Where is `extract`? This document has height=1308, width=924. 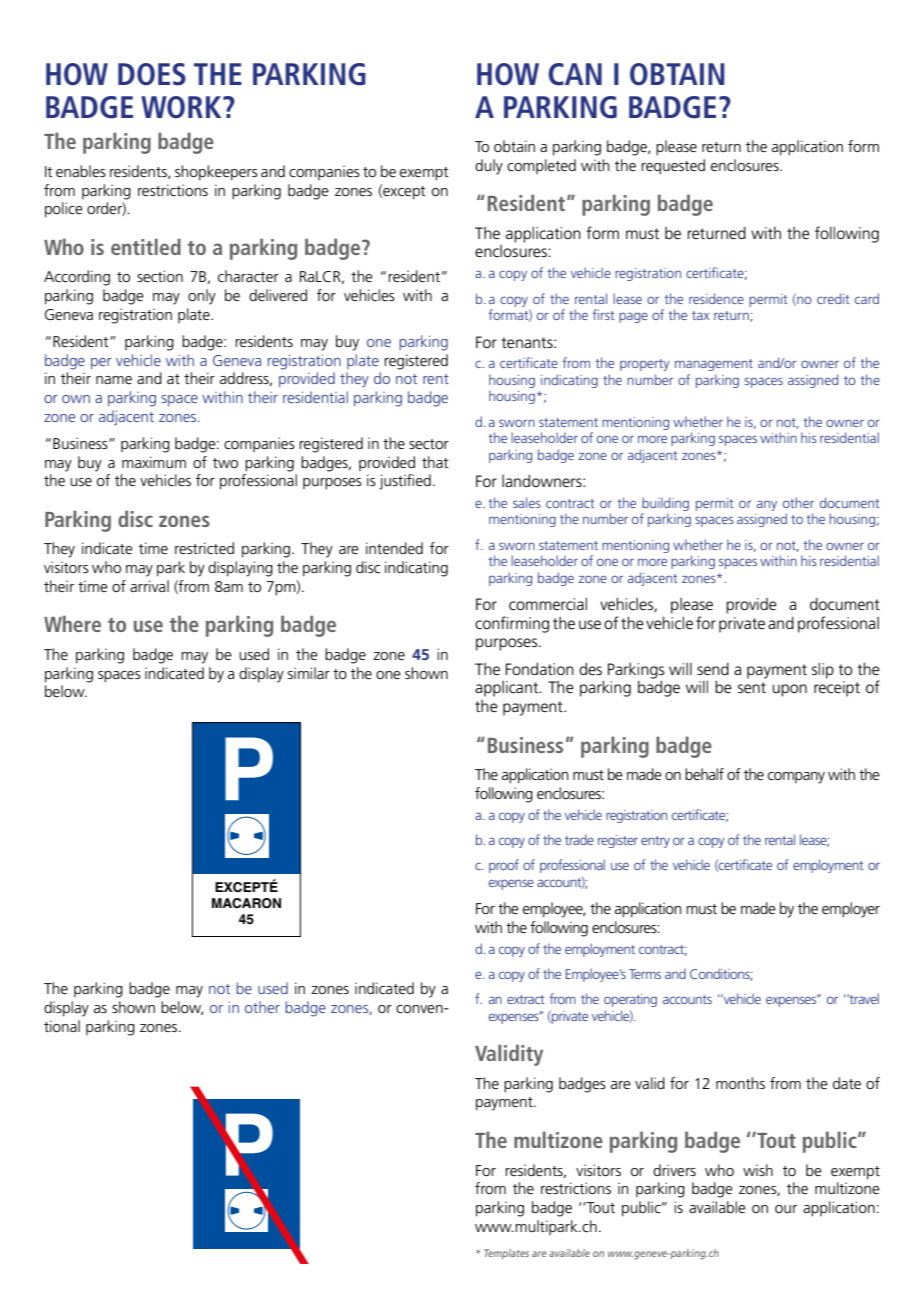 extract is located at coordinates (526, 999).
